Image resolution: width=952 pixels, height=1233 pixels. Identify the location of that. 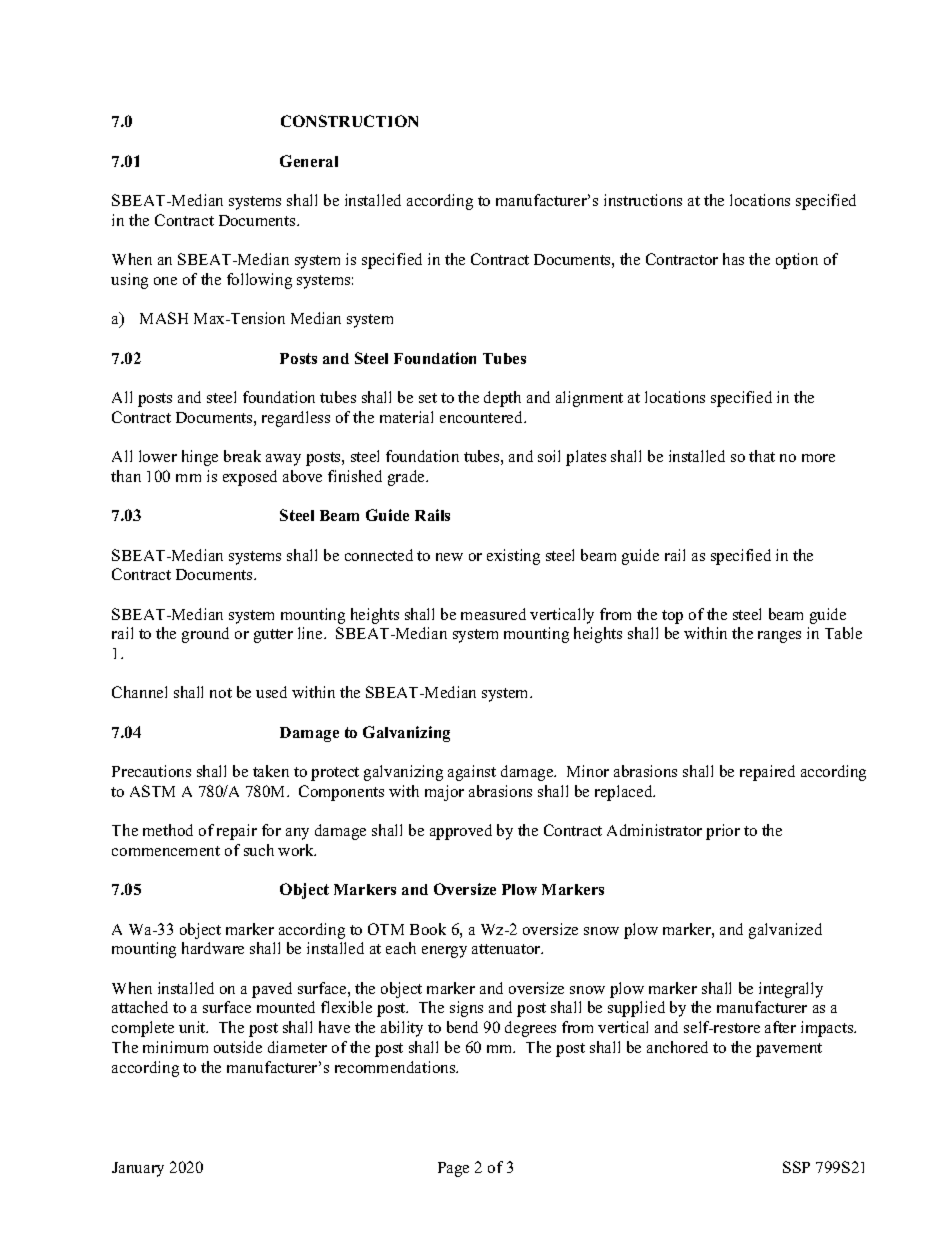
(762, 456).
